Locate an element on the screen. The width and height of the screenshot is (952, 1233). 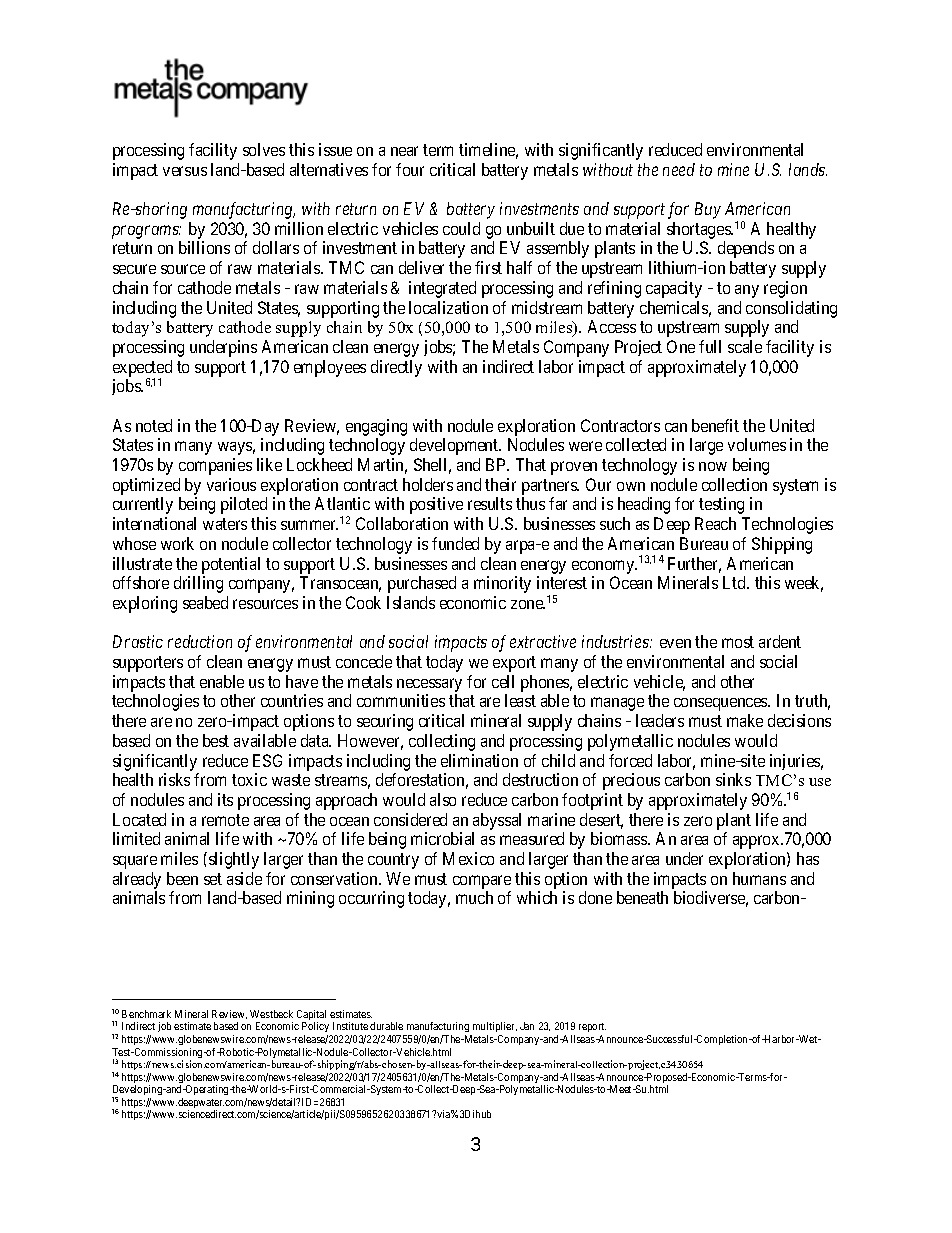
best is located at coordinates (216, 740).
